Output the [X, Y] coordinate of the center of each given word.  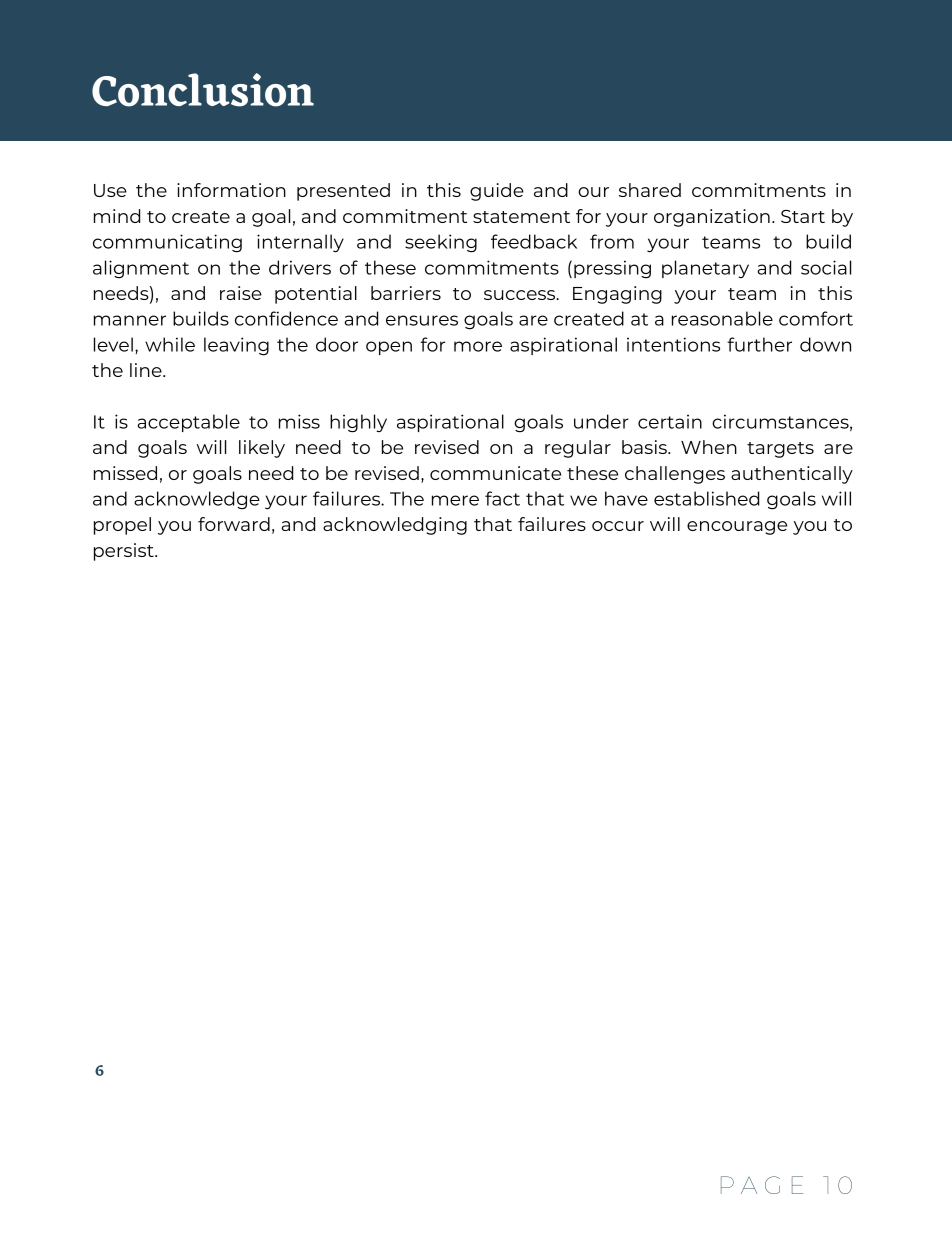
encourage [737, 528]
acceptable [188, 423]
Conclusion [203, 90]
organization [712, 218]
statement [521, 217]
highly [358, 423]
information [231, 190]
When [709, 447]
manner [130, 320]
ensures [422, 320]
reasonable [722, 318]
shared [650, 190]
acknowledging [395, 526]
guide [497, 192]
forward [234, 524]
